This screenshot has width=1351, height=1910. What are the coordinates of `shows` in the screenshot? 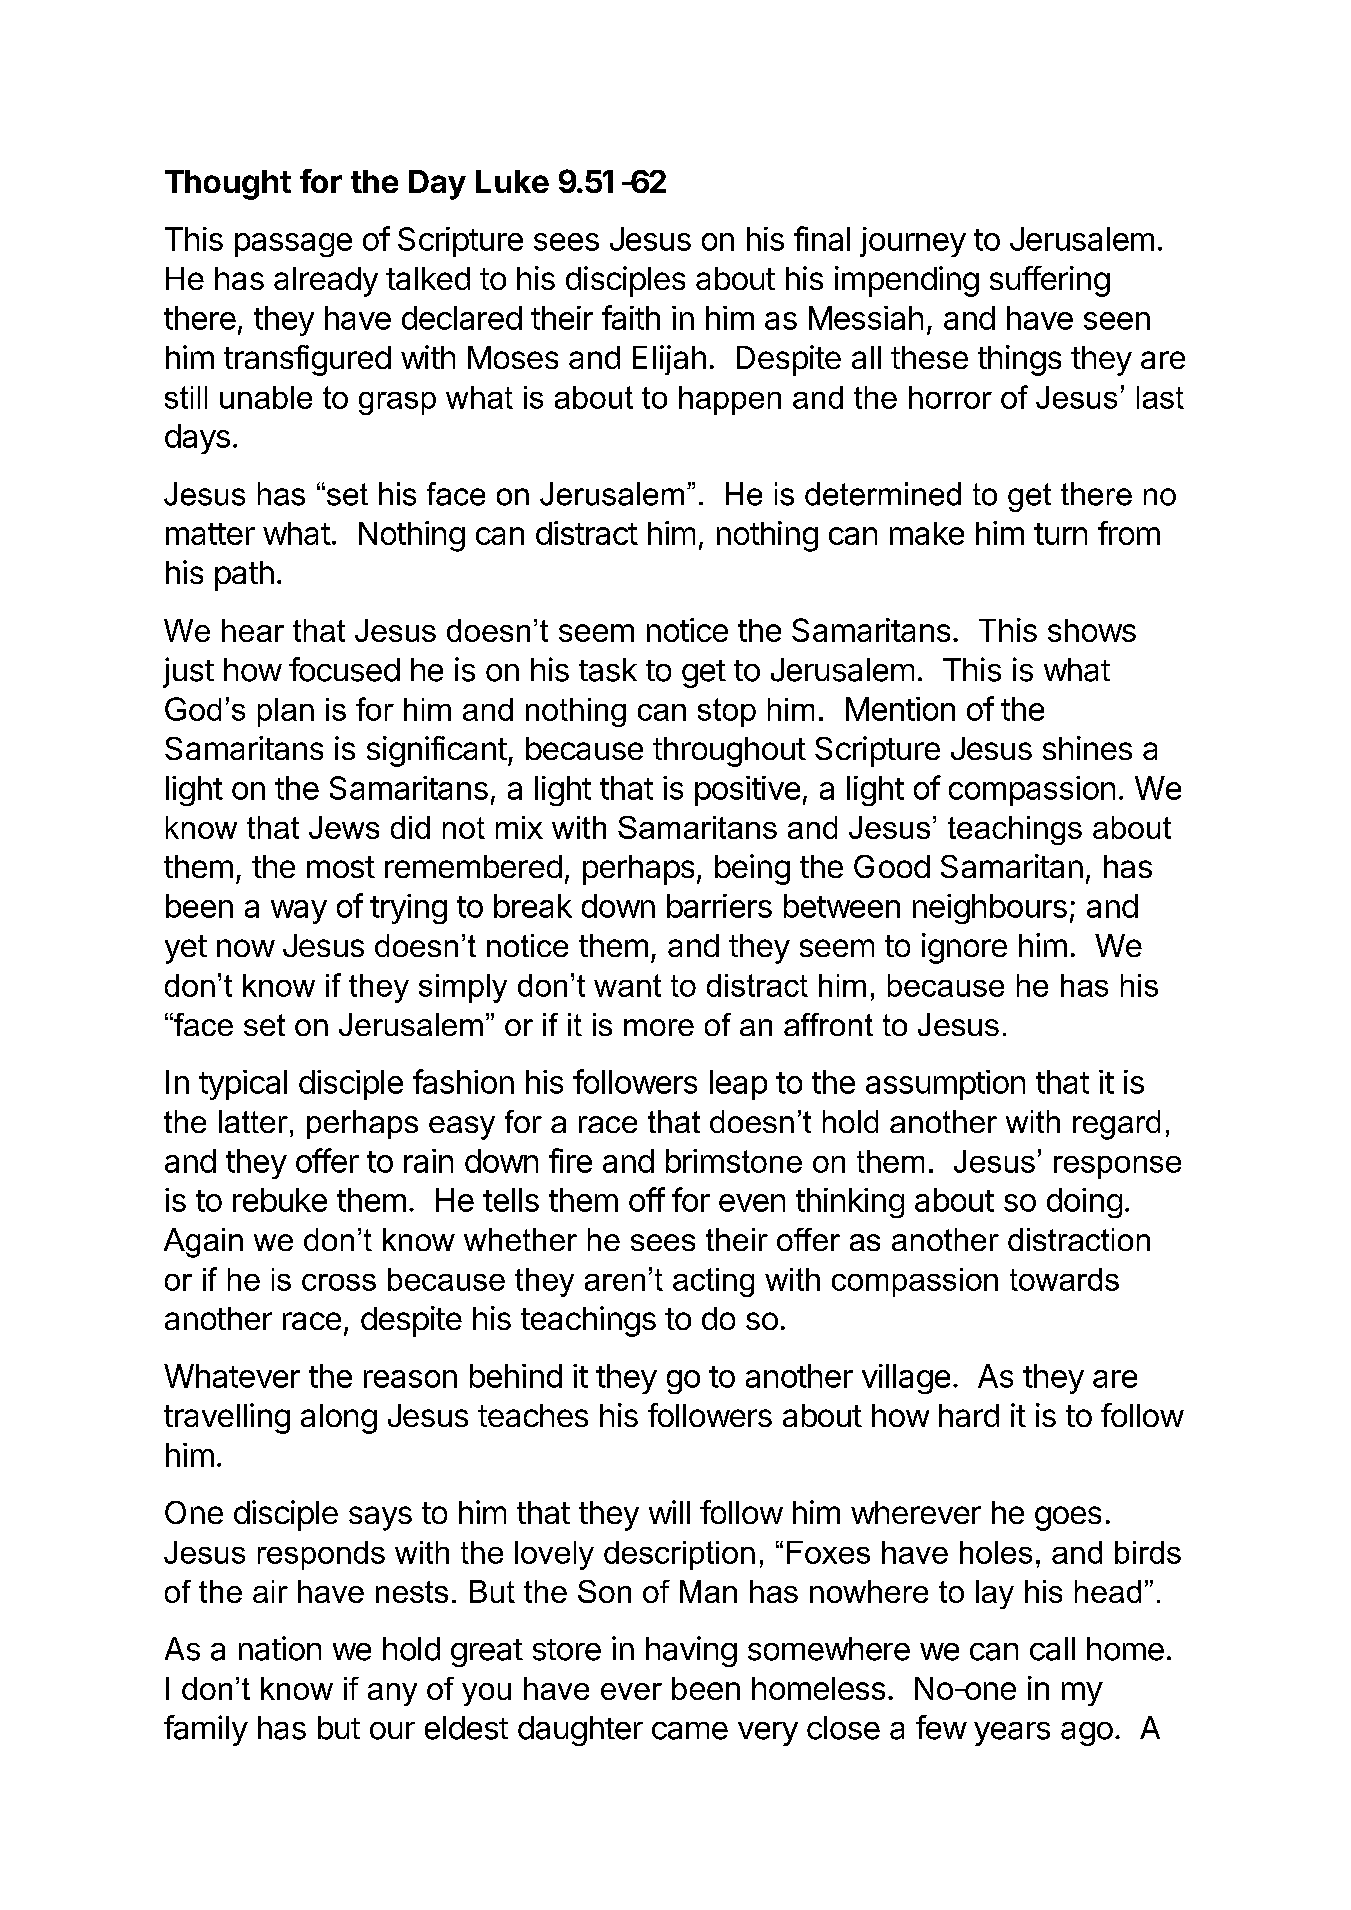 It's located at (1092, 630).
